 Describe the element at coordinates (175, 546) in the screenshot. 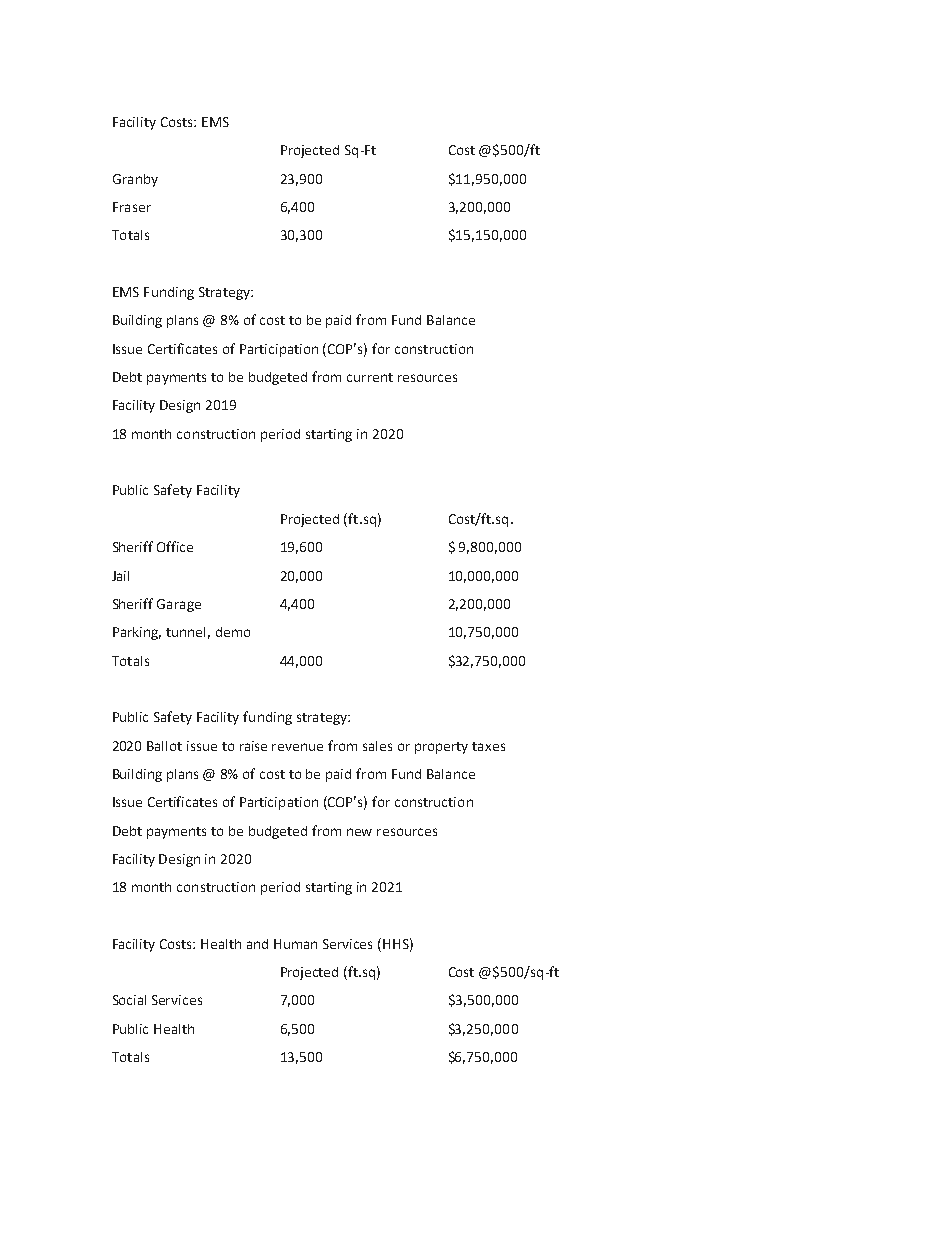

I see `Office` at that location.
